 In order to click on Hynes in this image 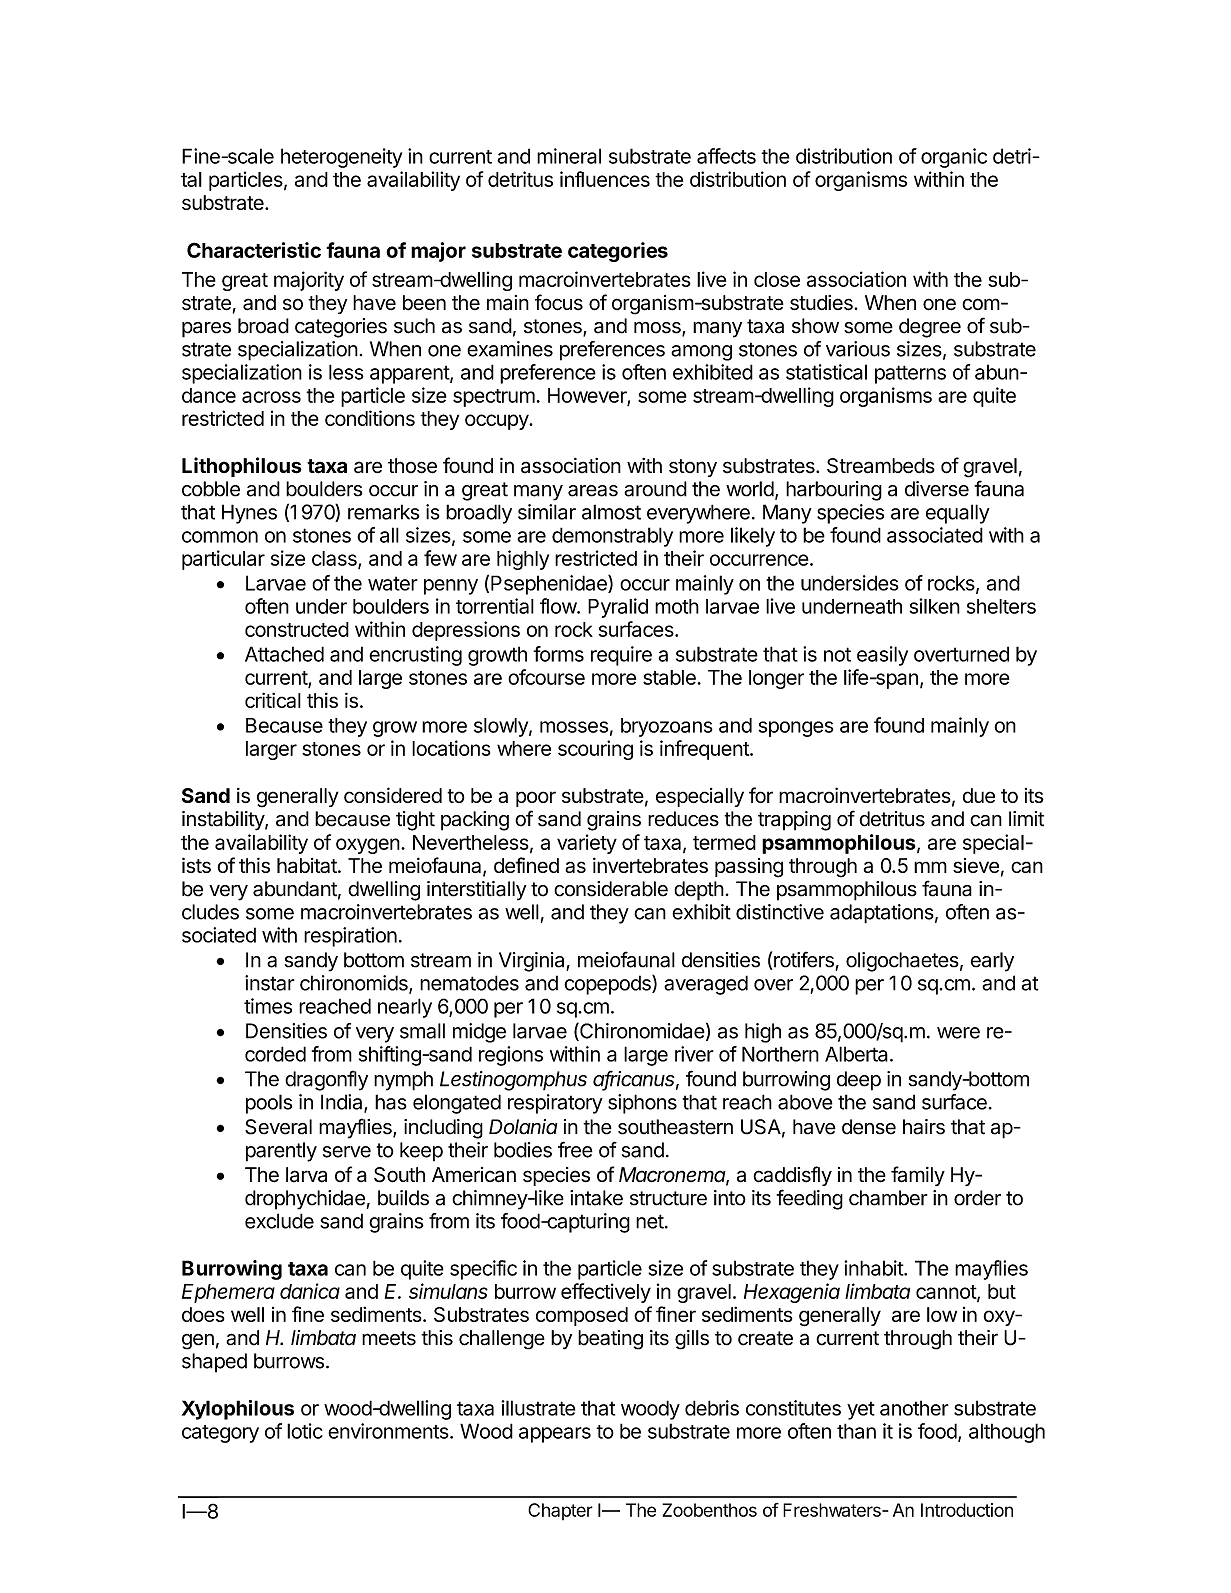, I will do `click(249, 514)`.
